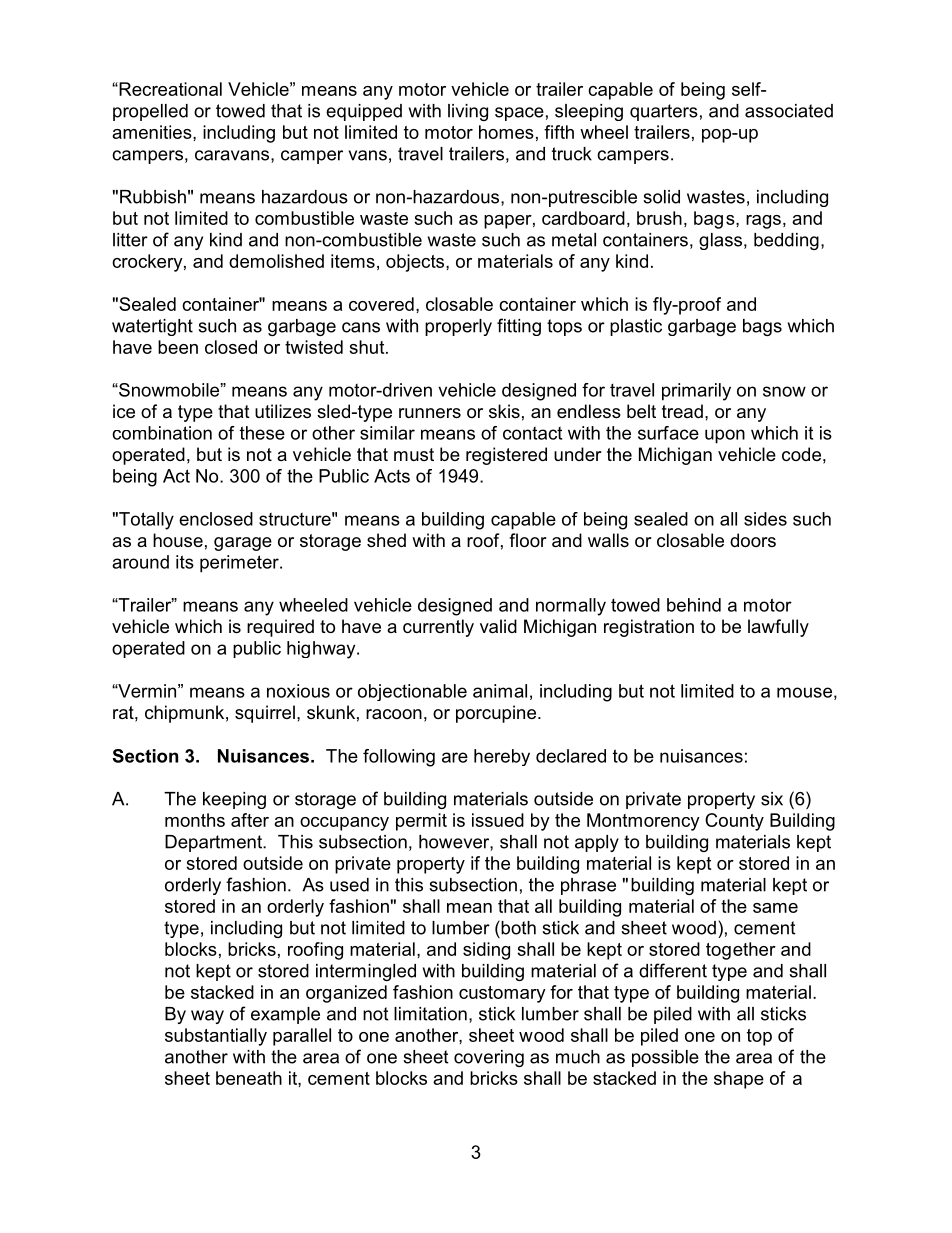 This image has width=952, height=1233. I want to click on keeping, so click(234, 800).
